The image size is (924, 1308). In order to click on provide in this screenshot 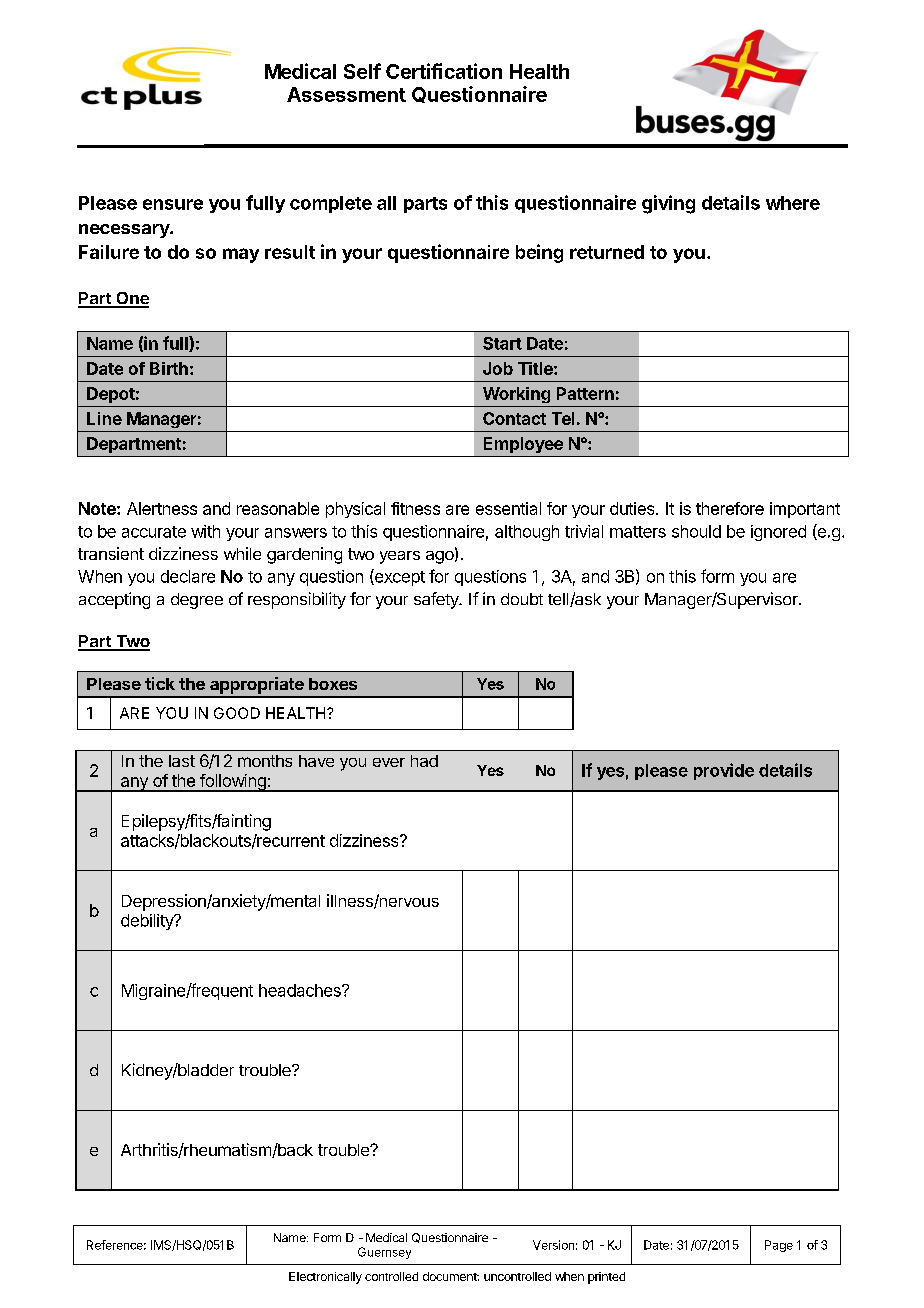, I will do `click(724, 771)`.
